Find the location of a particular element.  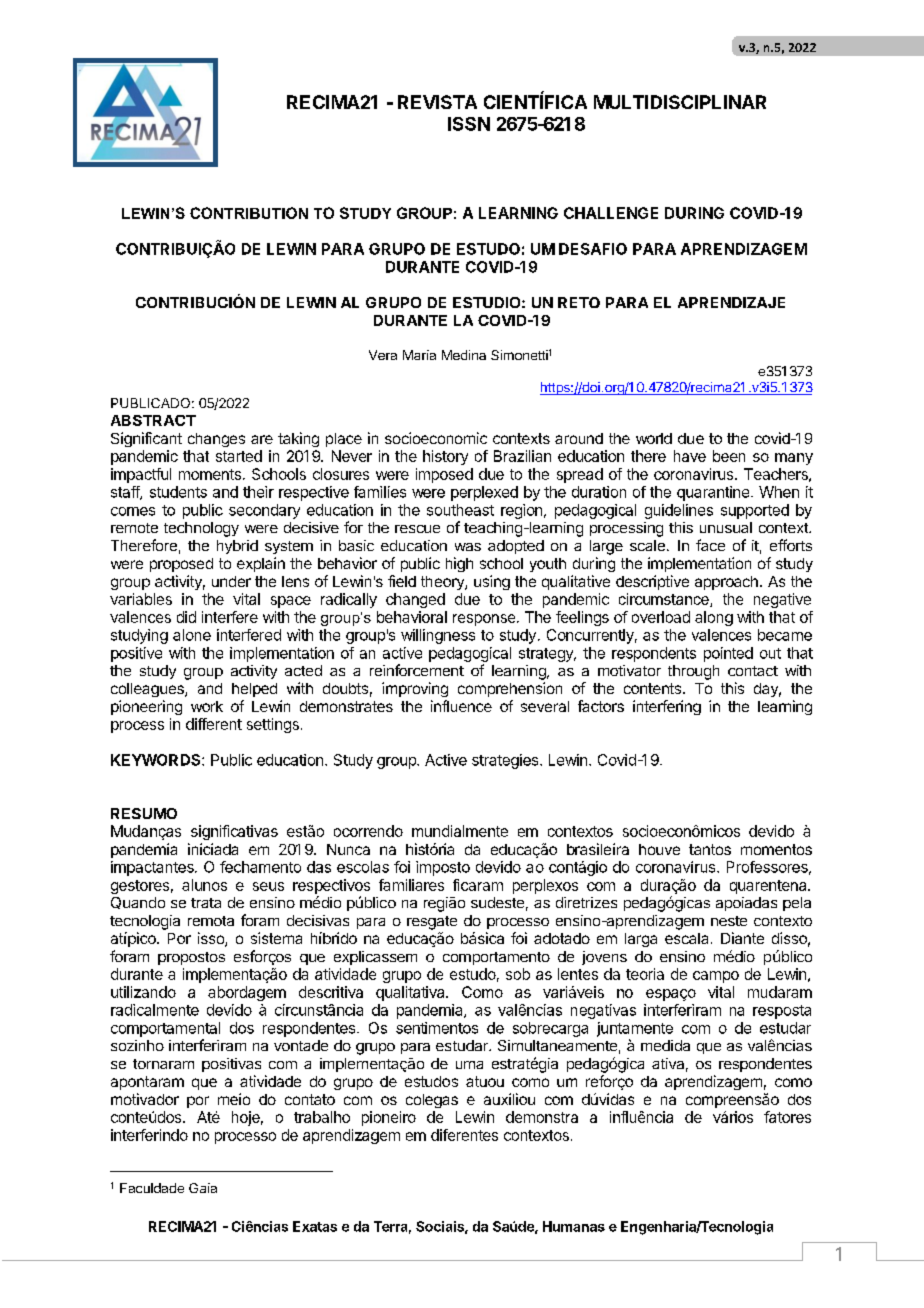

diferentes is located at coordinates (464, 1135).
